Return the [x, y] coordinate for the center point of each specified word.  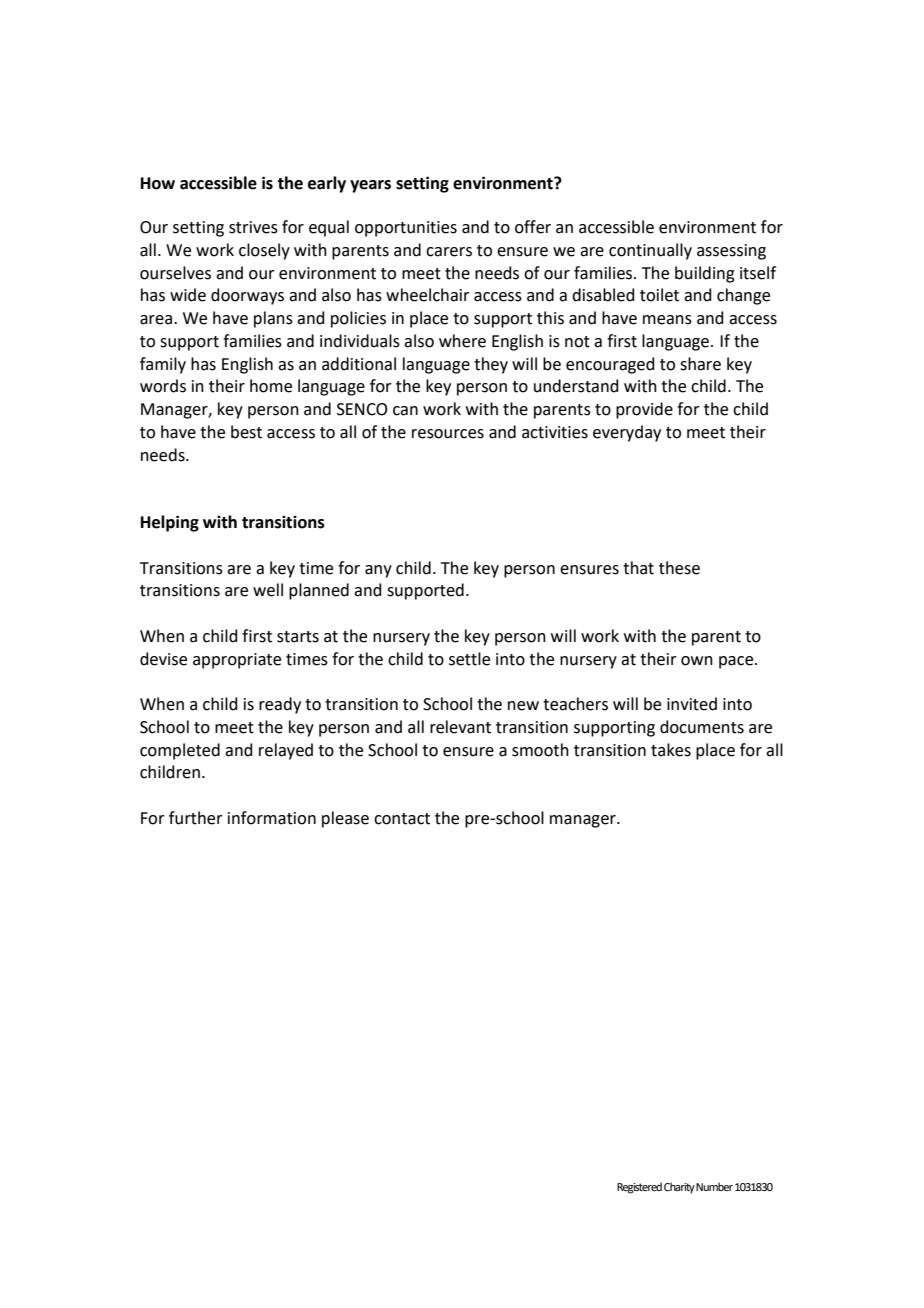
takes [671, 750]
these [679, 568]
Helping [170, 523]
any [378, 571]
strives [253, 227]
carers [449, 252]
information [272, 818]
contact [402, 819]
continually [650, 251]
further [196, 818]
